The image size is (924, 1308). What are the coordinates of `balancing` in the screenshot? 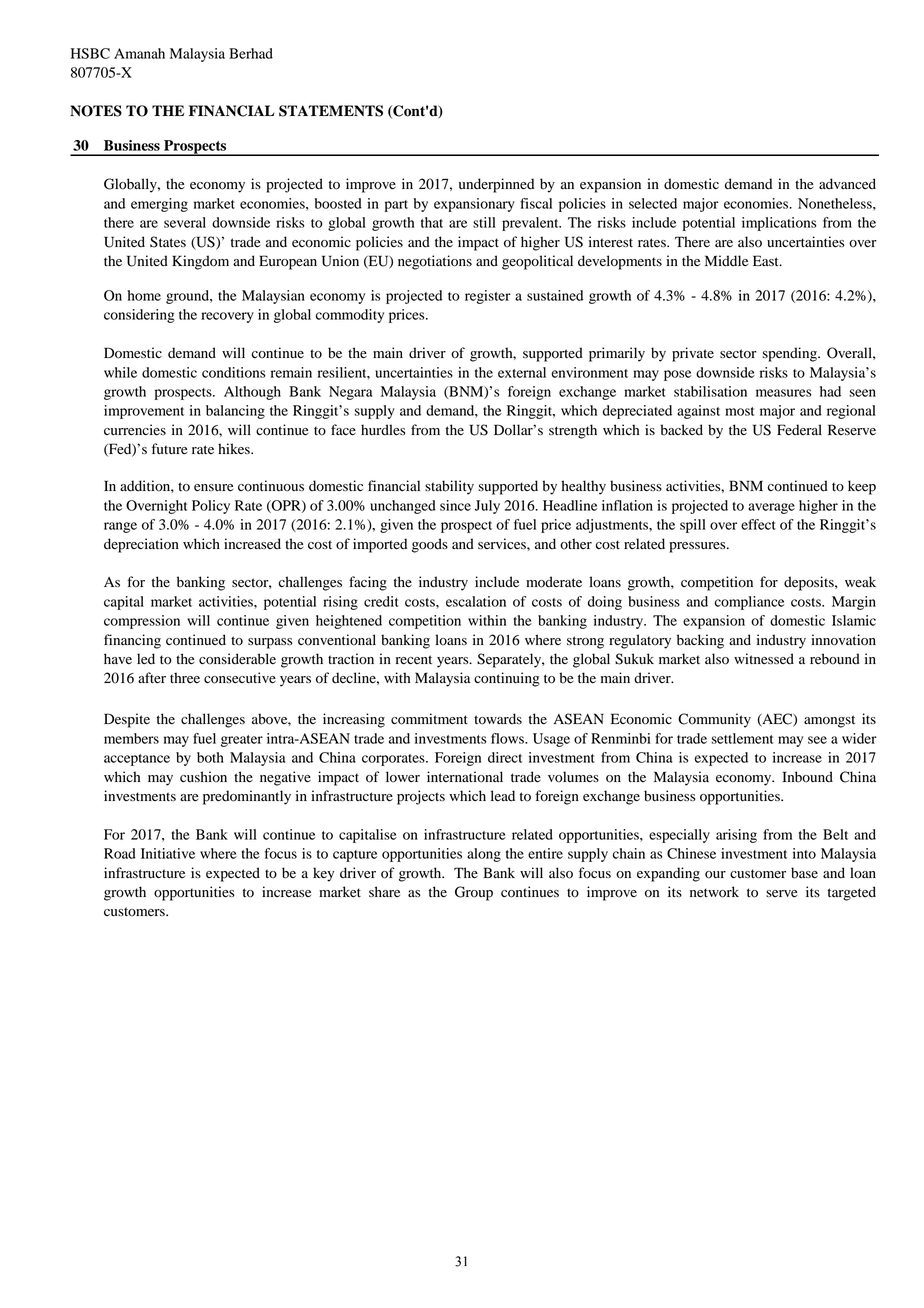 It's located at (235, 412).
